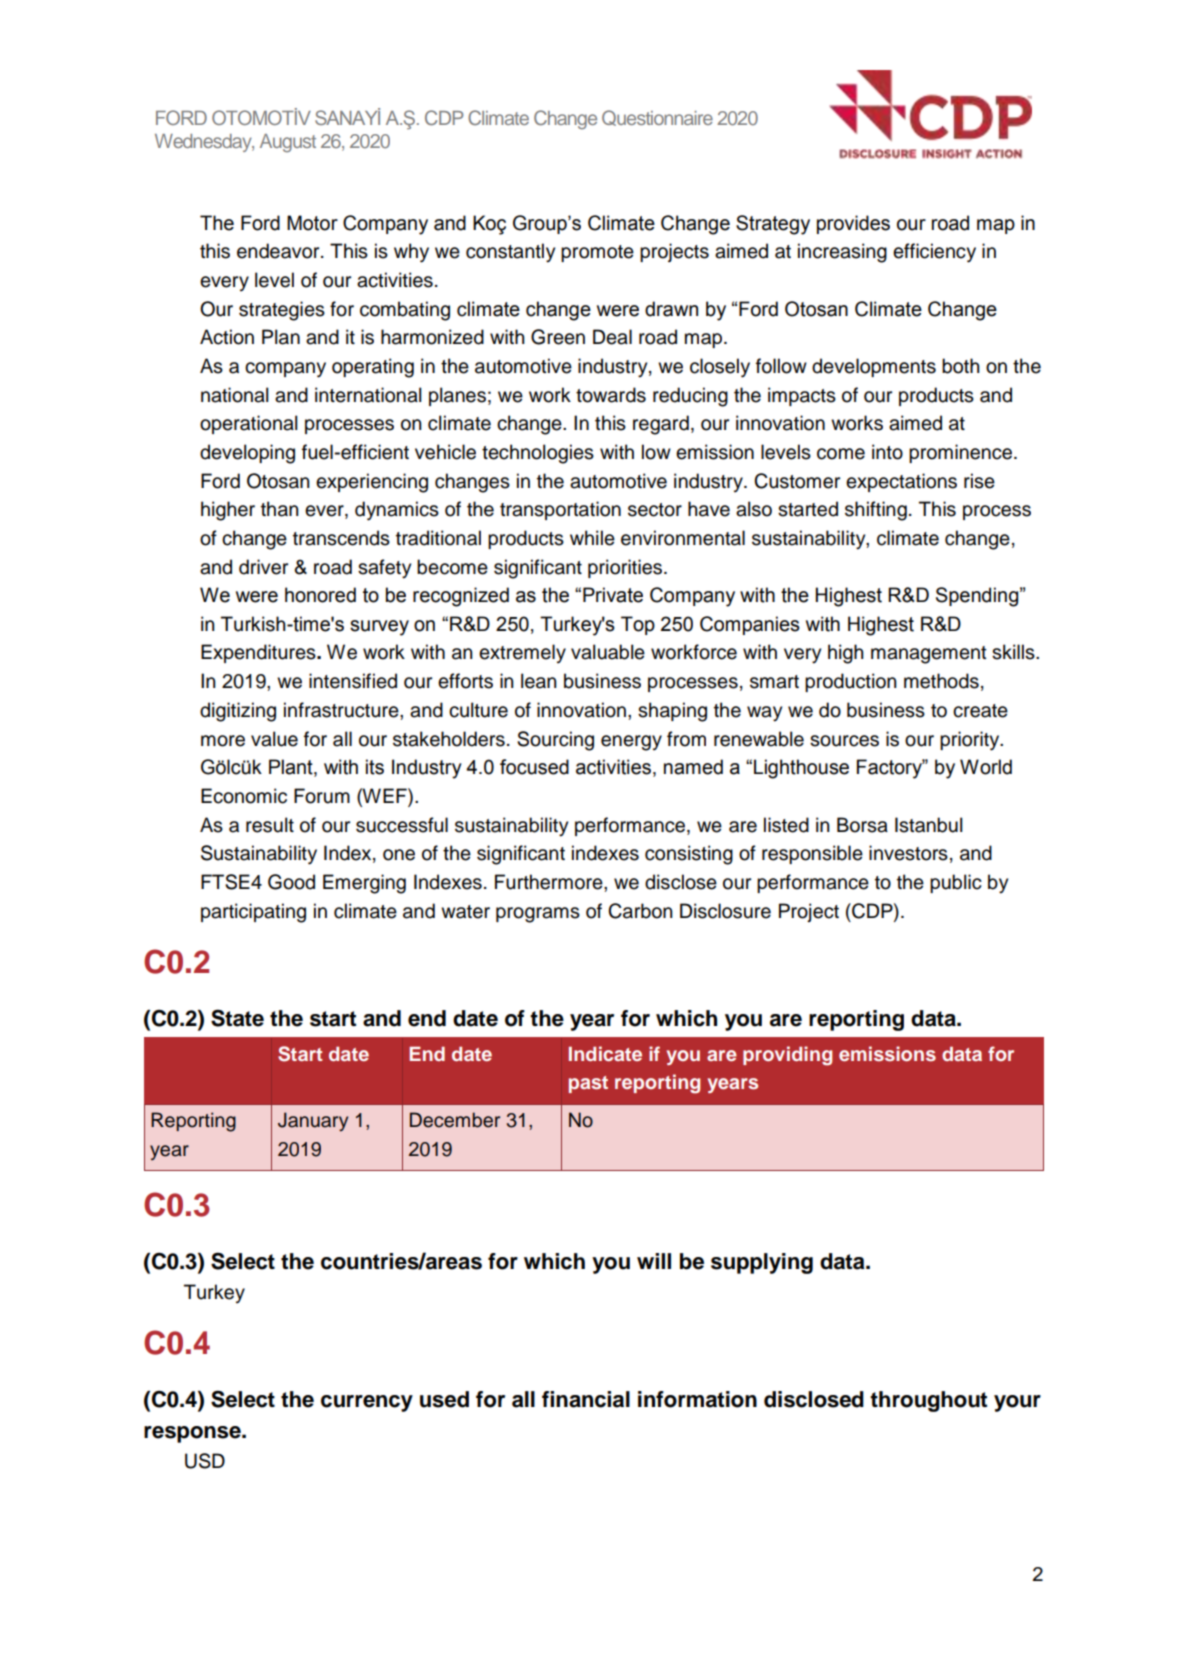  I want to click on provides, so click(853, 224).
